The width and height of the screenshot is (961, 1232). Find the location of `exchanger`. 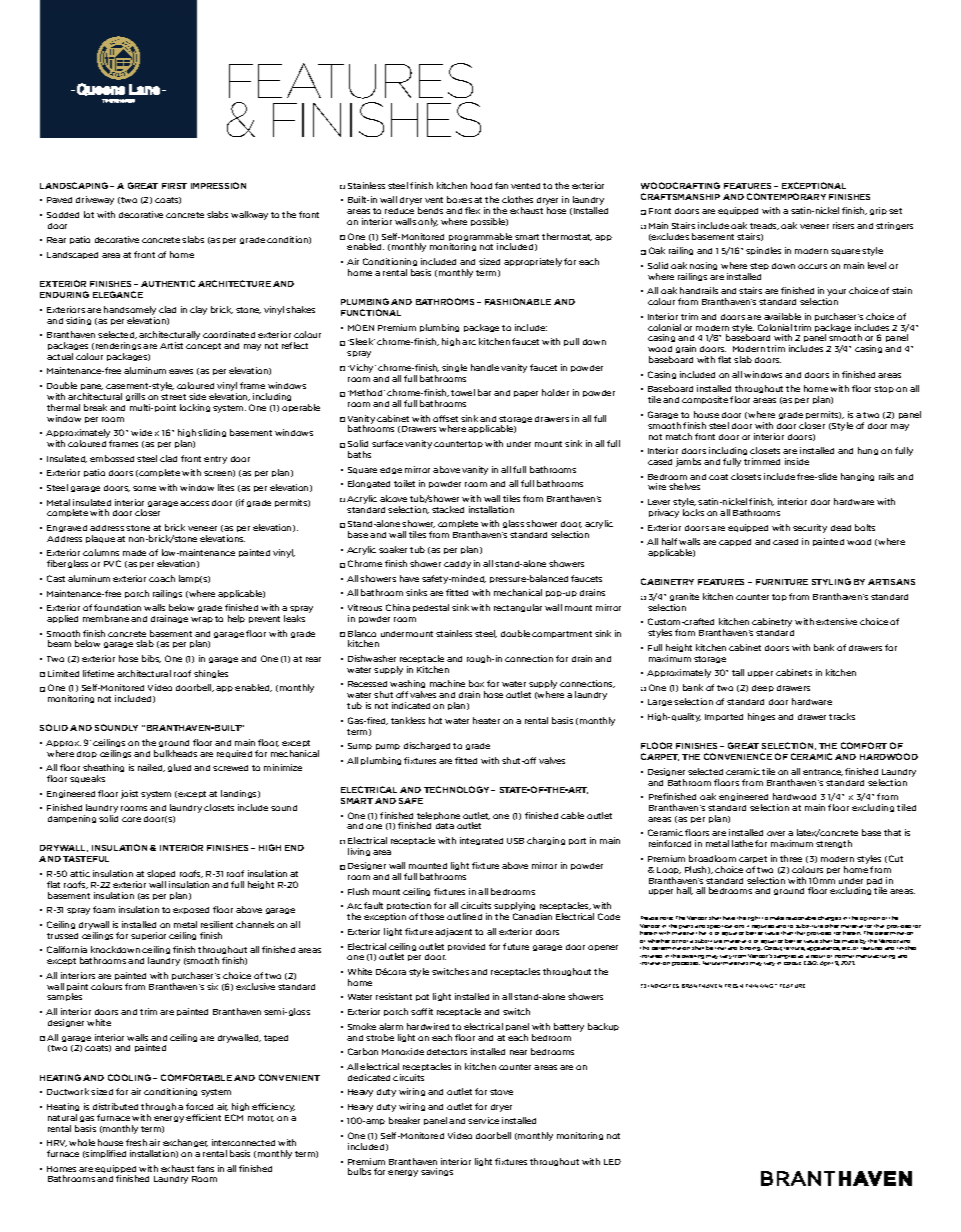

exchanger is located at coordinates (185, 1145).
